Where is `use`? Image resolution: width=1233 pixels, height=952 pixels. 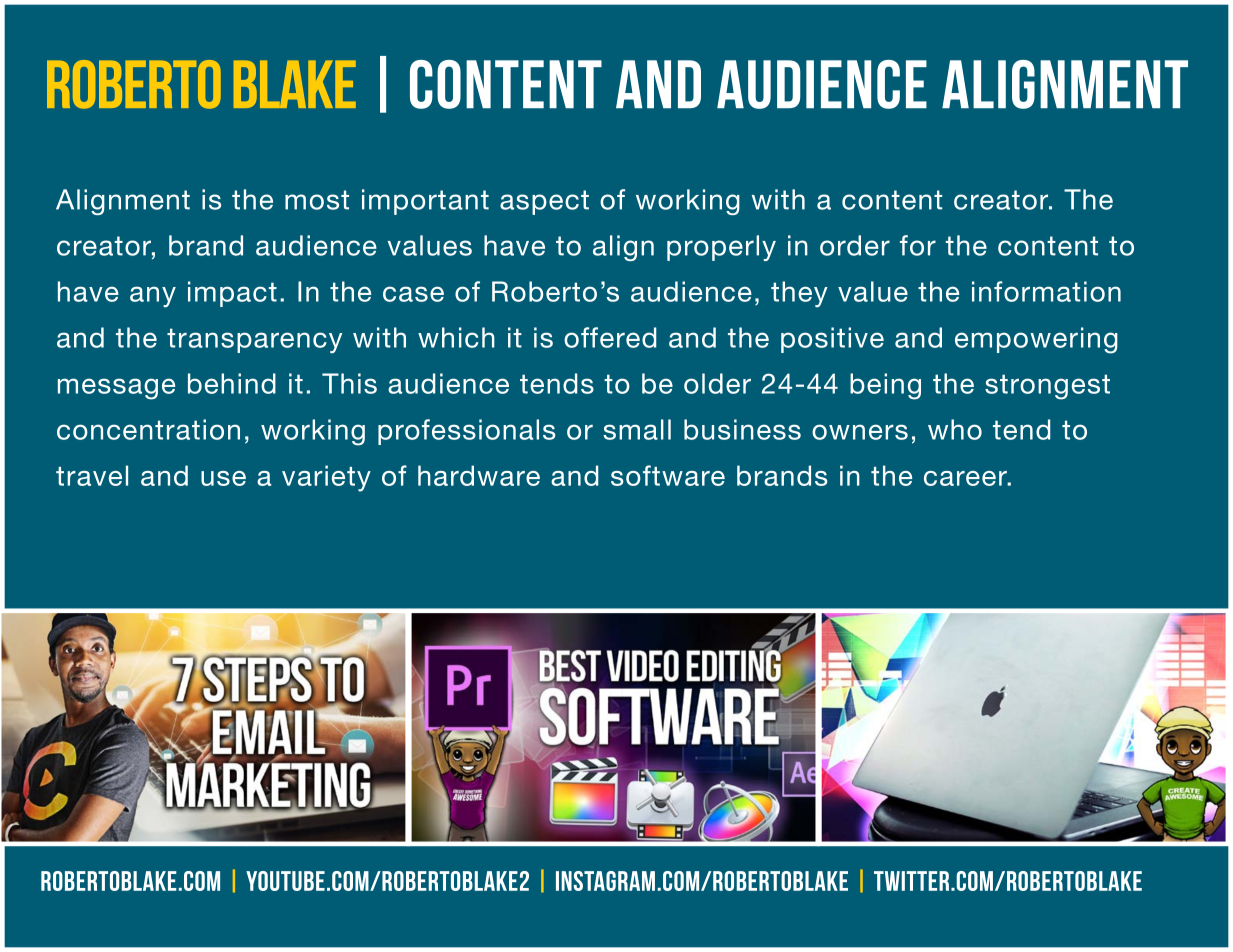
use is located at coordinates (223, 478).
